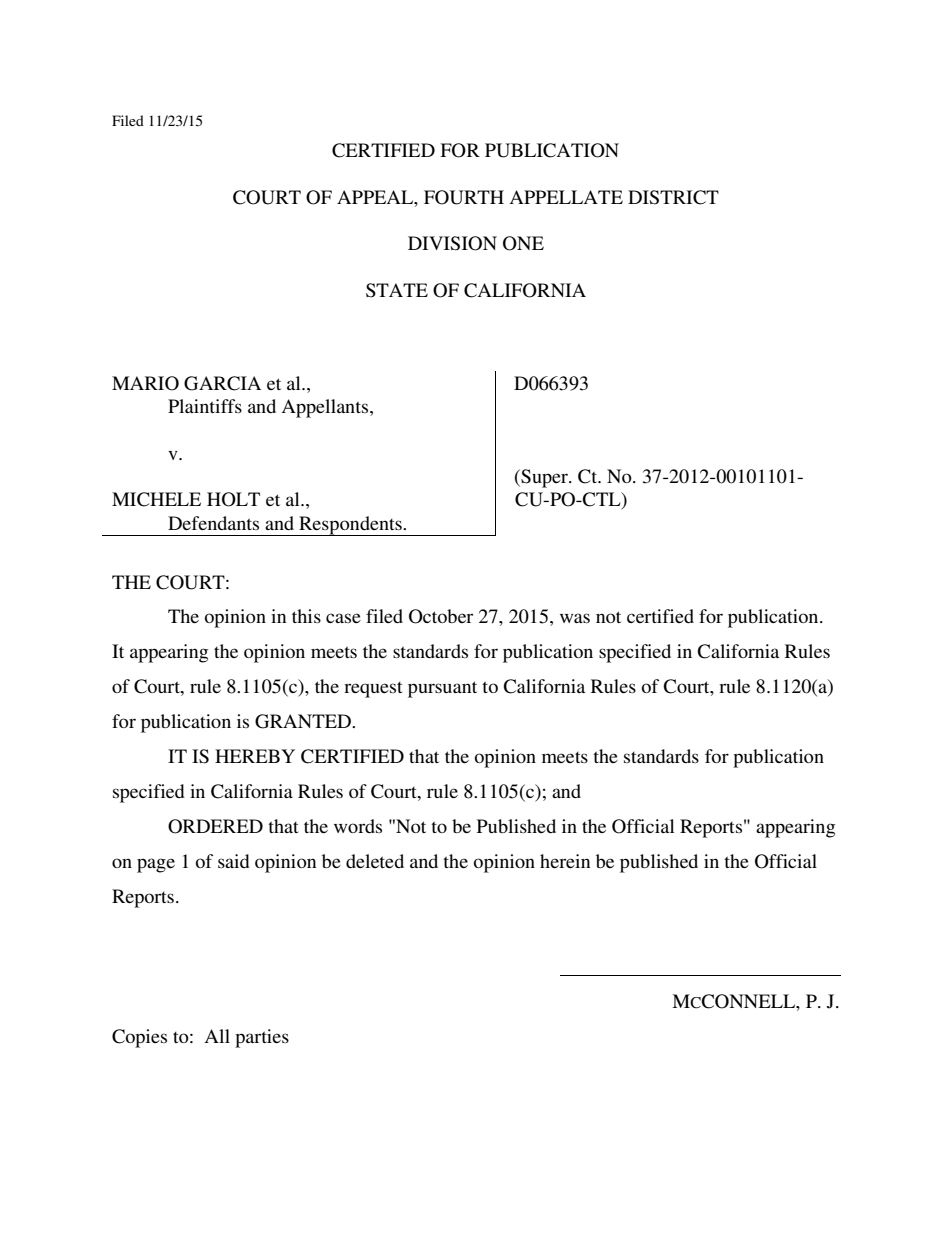 The height and width of the screenshot is (1233, 952). What do you see at coordinates (222, 383) in the screenshot?
I see `GARCIA` at bounding box center [222, 383].
